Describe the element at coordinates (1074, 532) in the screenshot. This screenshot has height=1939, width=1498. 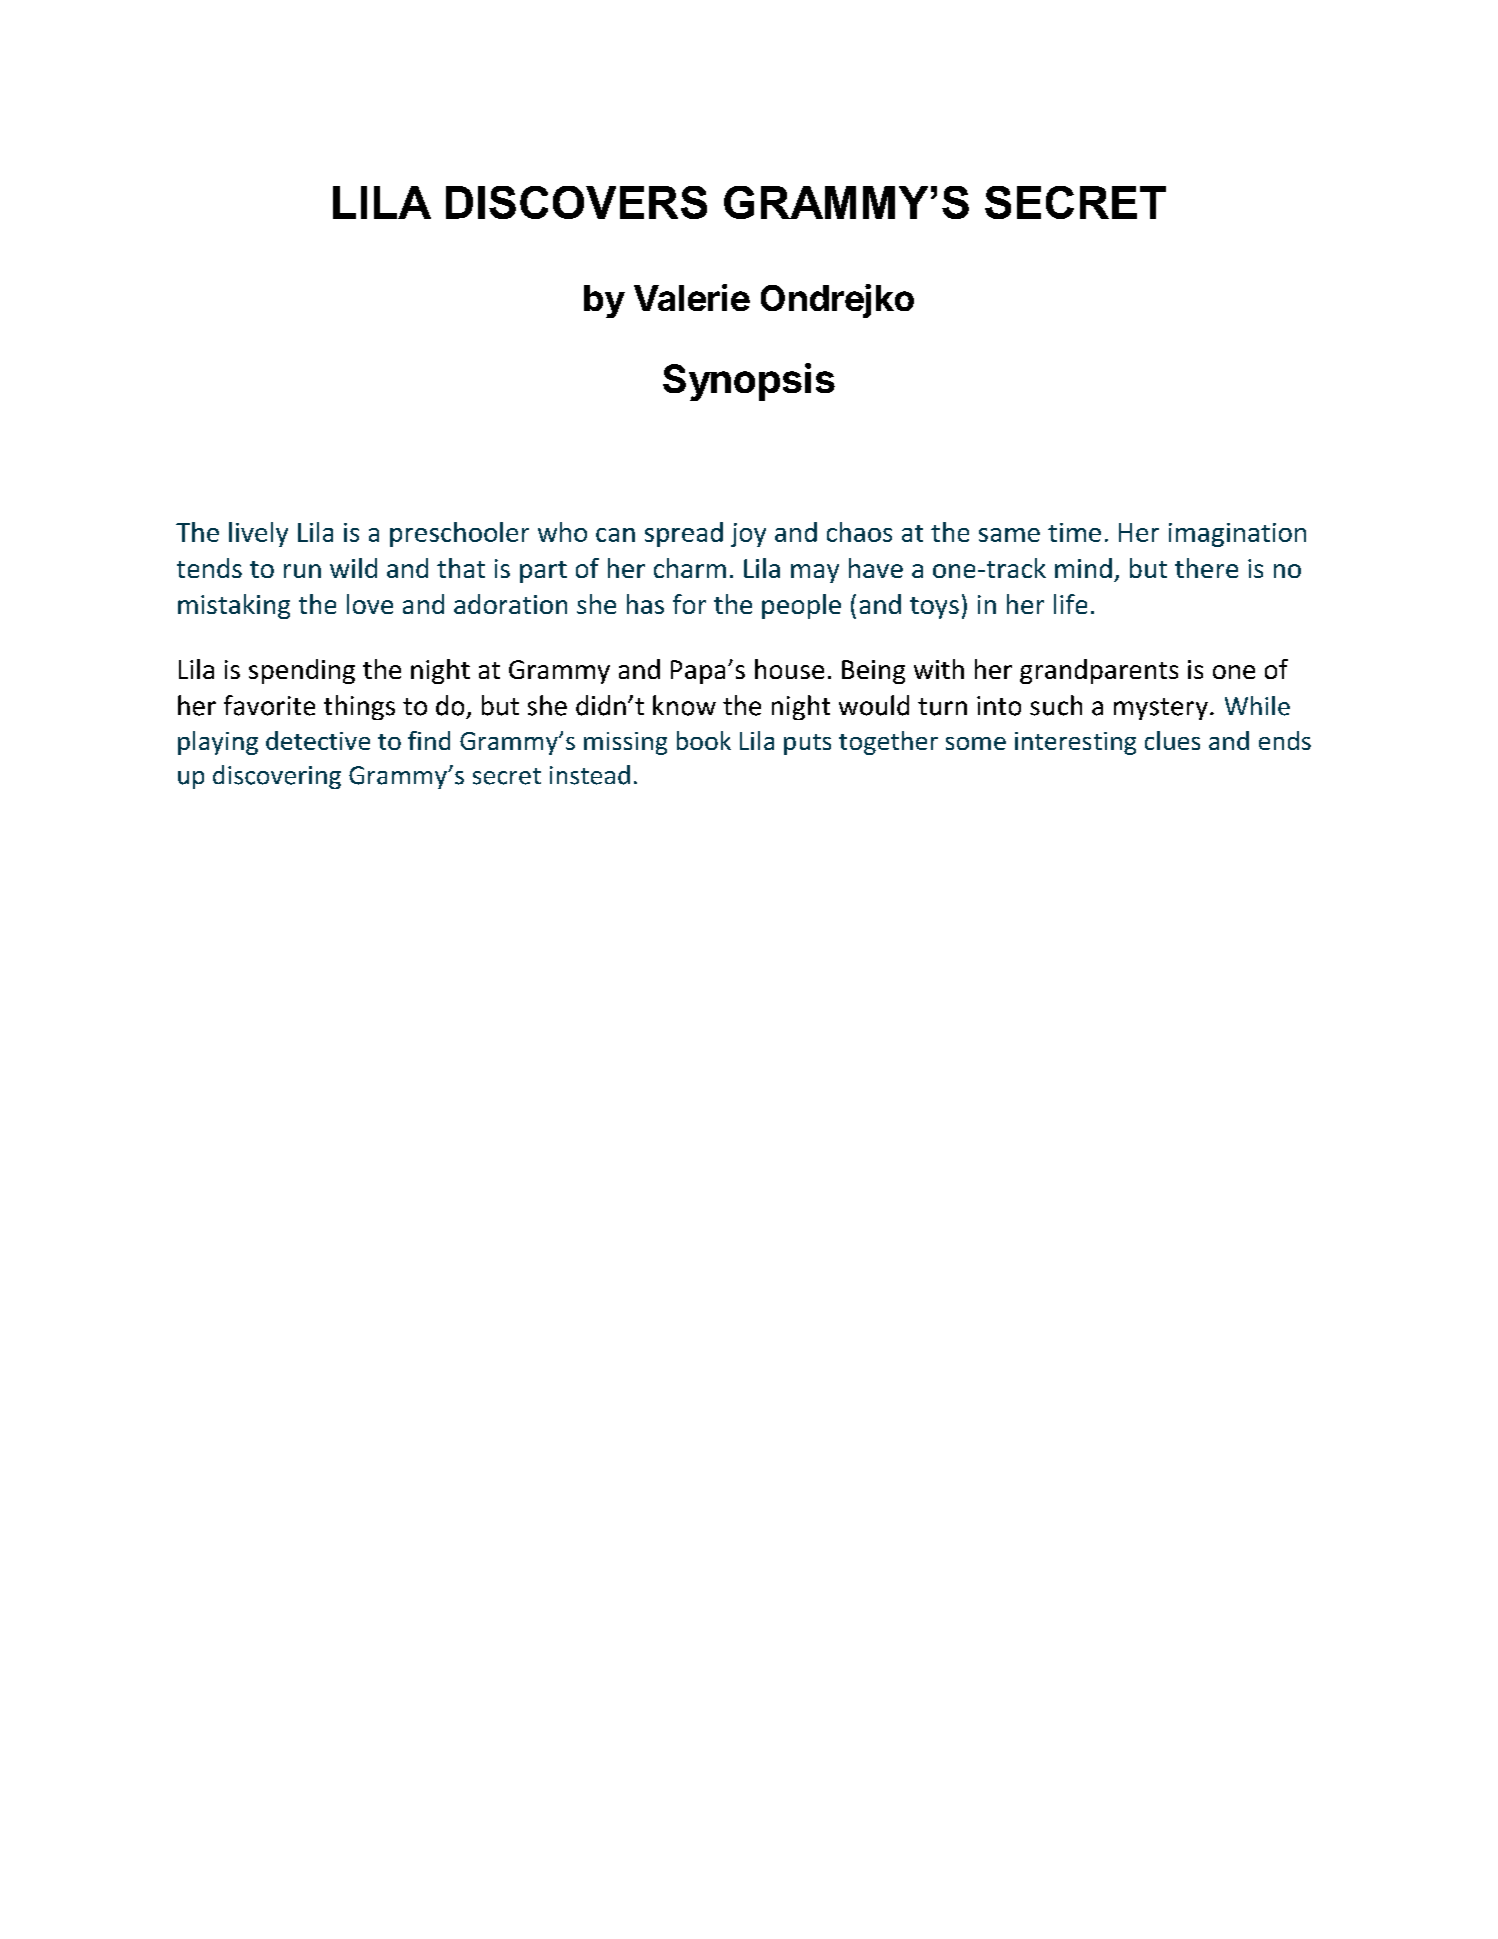
I see `time` at that location.
